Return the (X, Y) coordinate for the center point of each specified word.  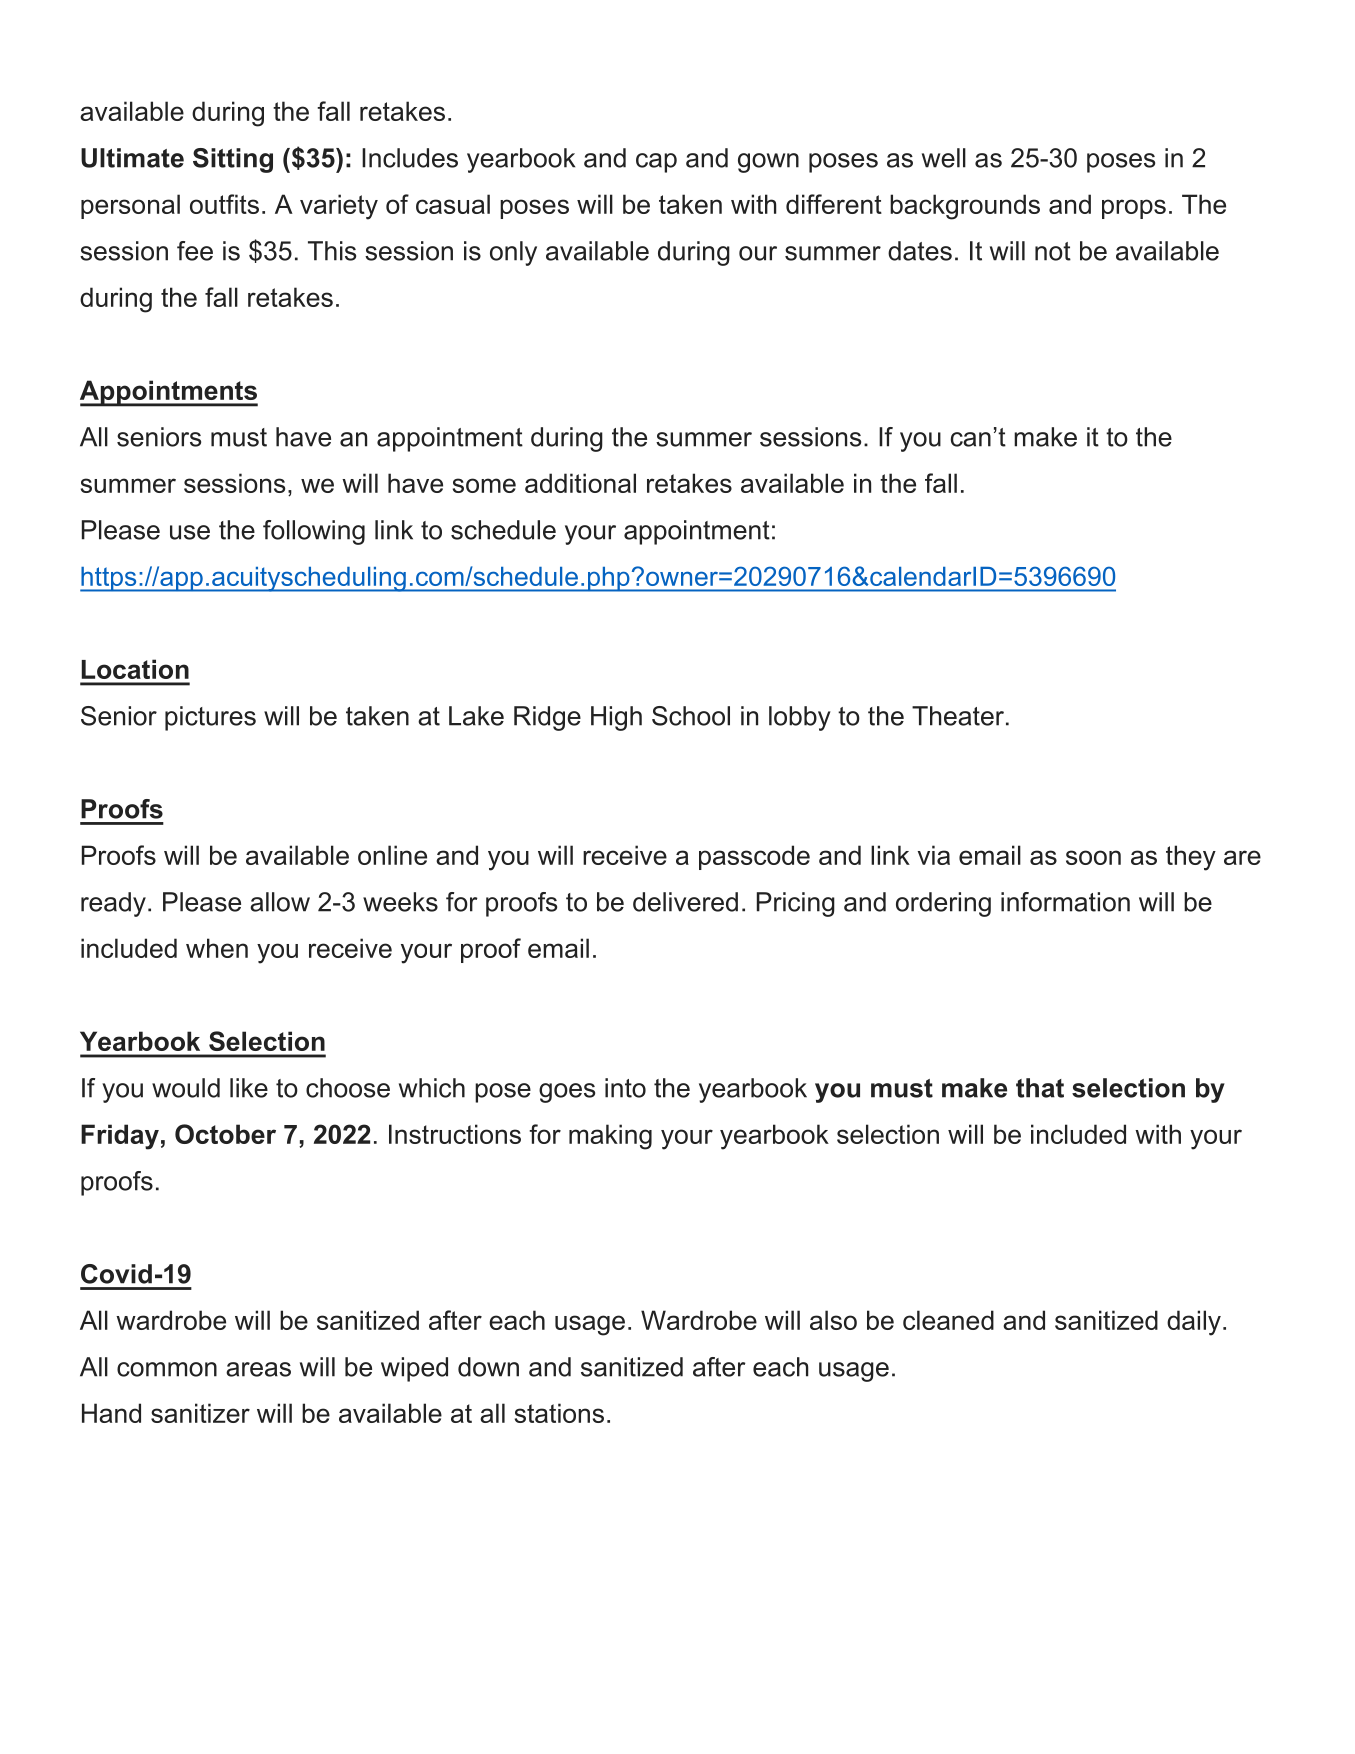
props (1134, 209)
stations (559, 1413)
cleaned (948, 1320)
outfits (224, 204)
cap (656, 163)
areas (258, 1369)
